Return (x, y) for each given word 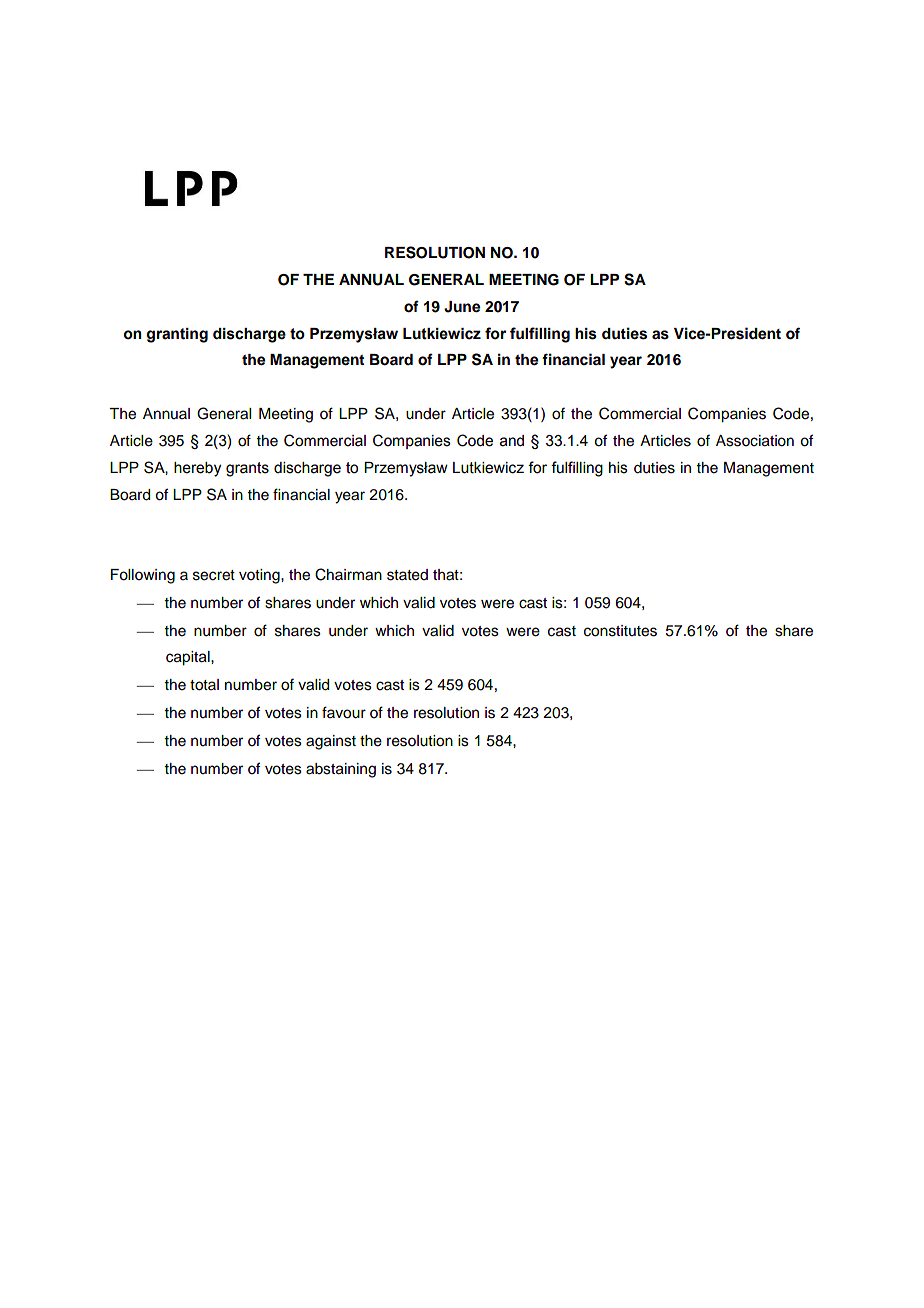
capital (189, 658)
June (462, 307)
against (331, 742)
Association (755, 441)
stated (407, 575)
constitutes (620, 631)
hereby (197, 469)
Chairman (348, 574)
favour (344, 712)
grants (247, 469)
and (512, 441)
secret (214, 575)
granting (177, 335)
